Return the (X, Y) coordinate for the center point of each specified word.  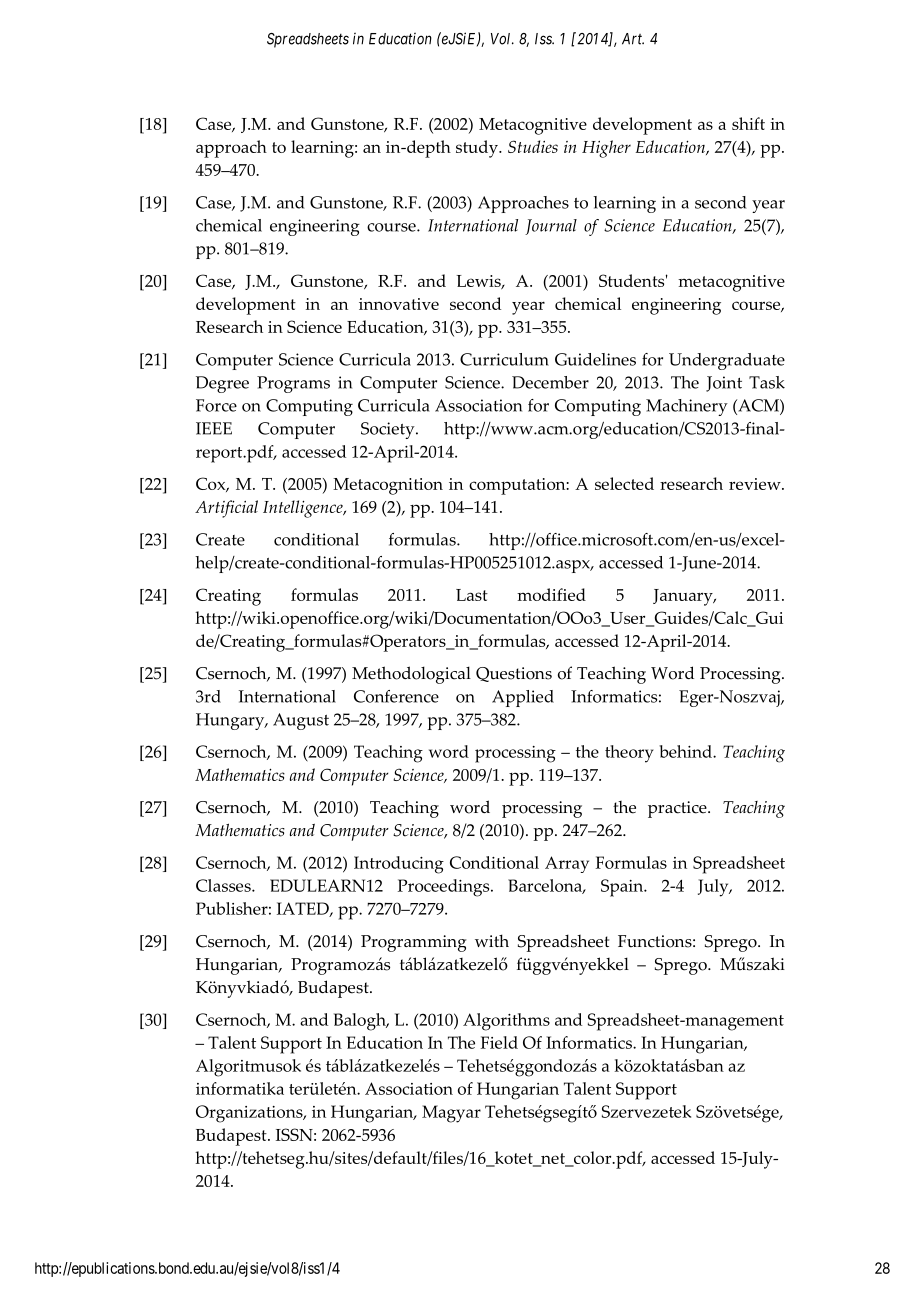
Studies (533, 146)
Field (499, 1042)
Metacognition (388, 486)
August (301, 721)
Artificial (226, 509)
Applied (523, 698)
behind (686, 751)
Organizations (250, 1114)
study (478, 149)
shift (748, 123)
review (756, 484)
